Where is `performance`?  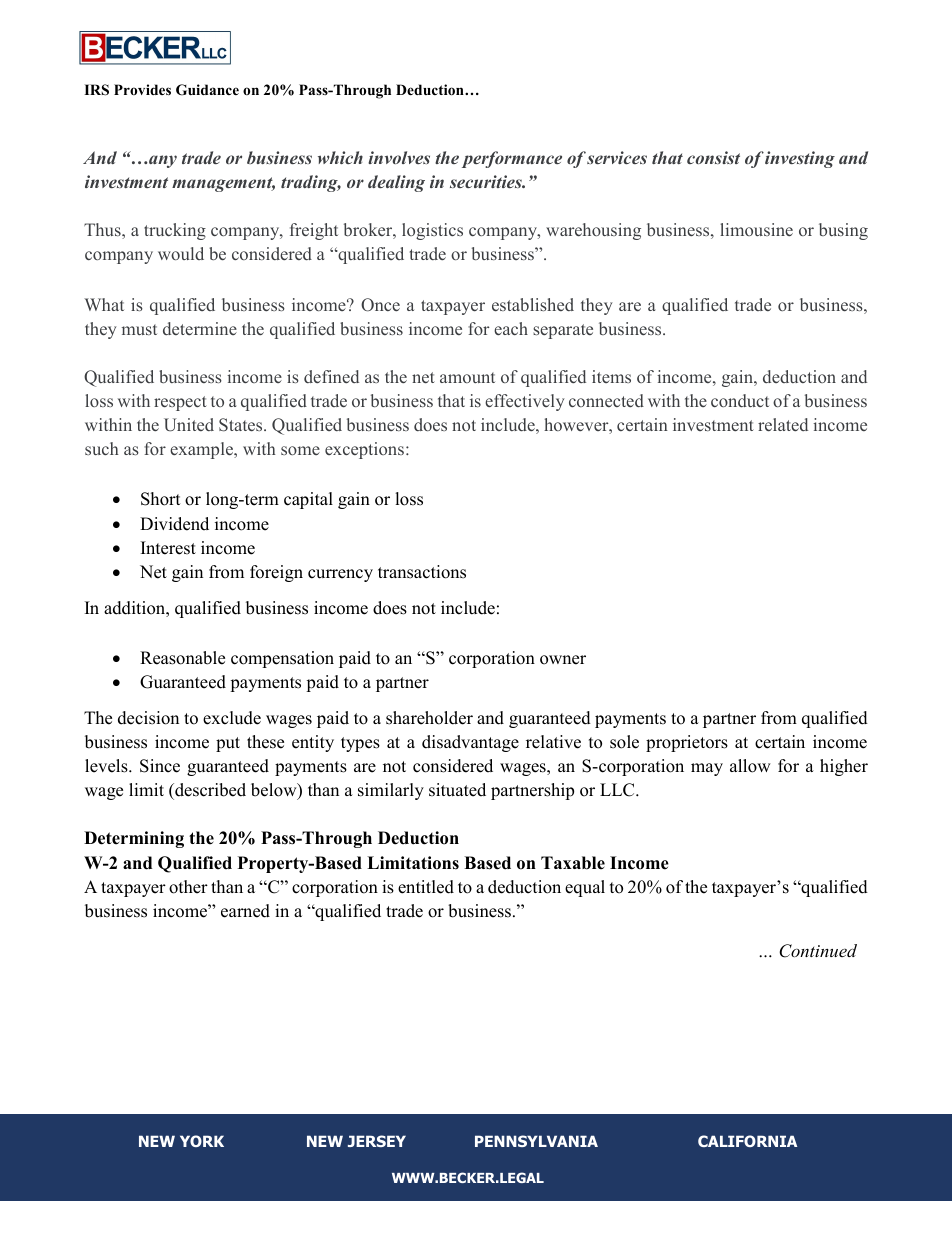 performance is located at coordinates (512, 159).
